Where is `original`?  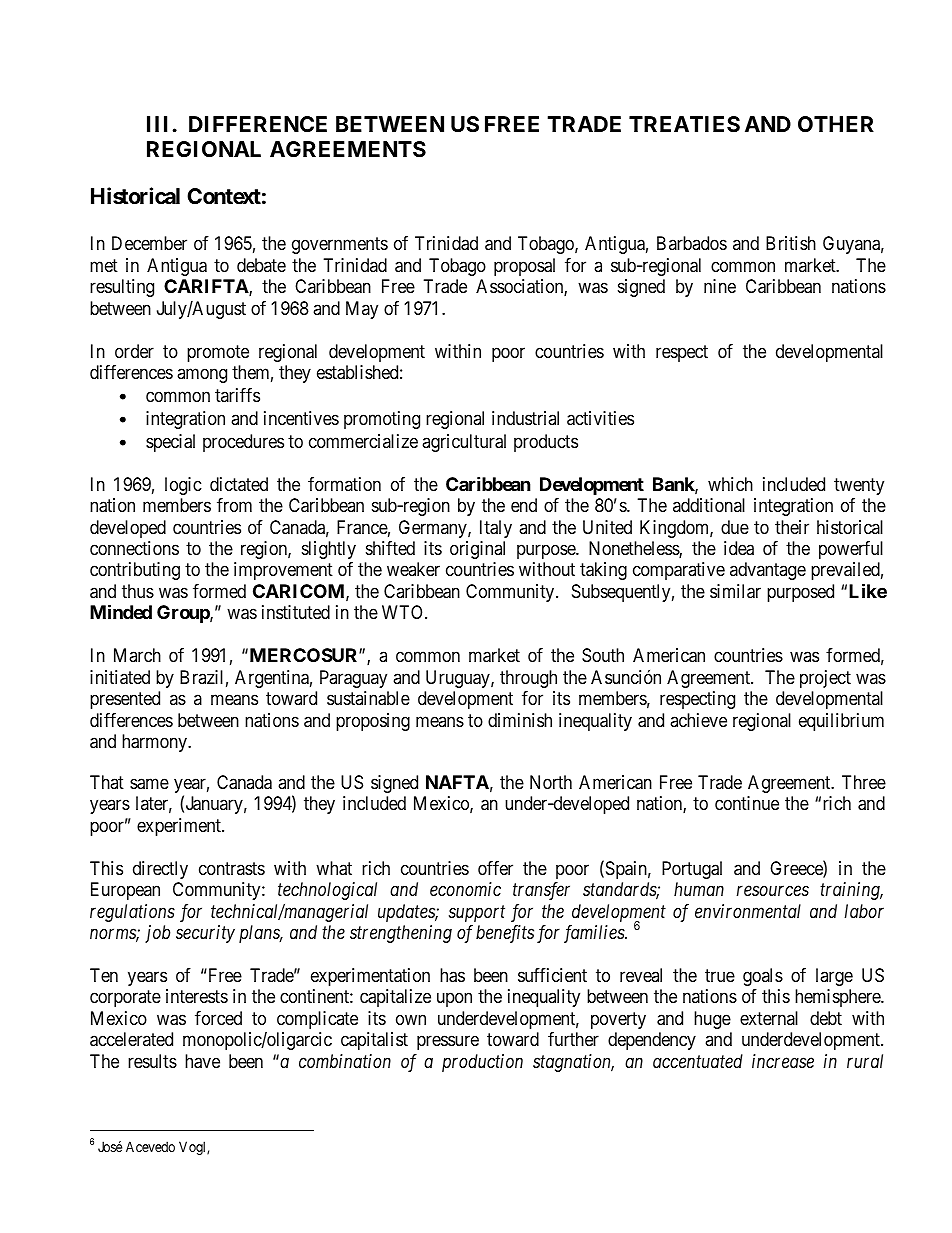 original is located at coordinates (477, 550).
